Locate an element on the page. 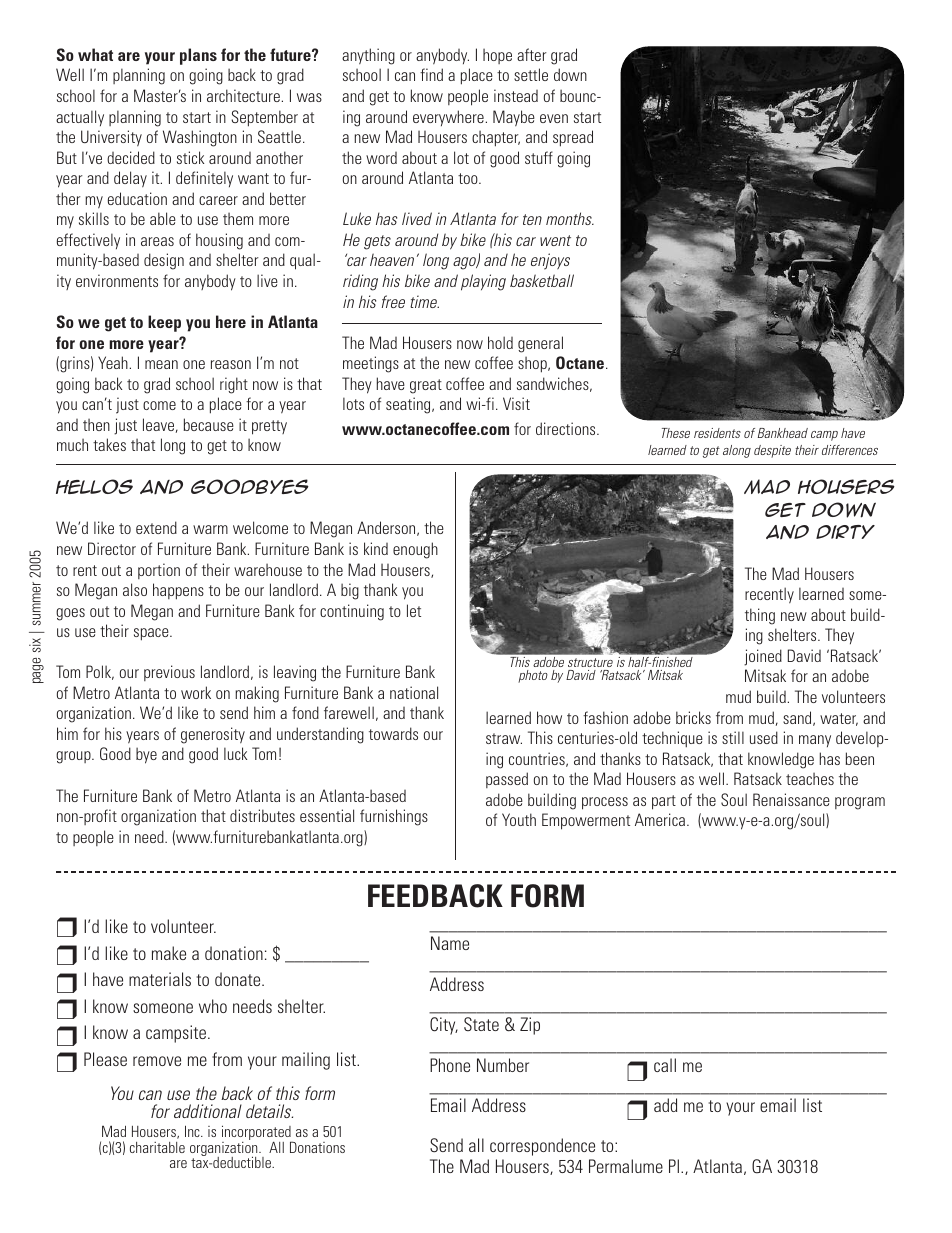  call is located at coordinates (665, 1065).
